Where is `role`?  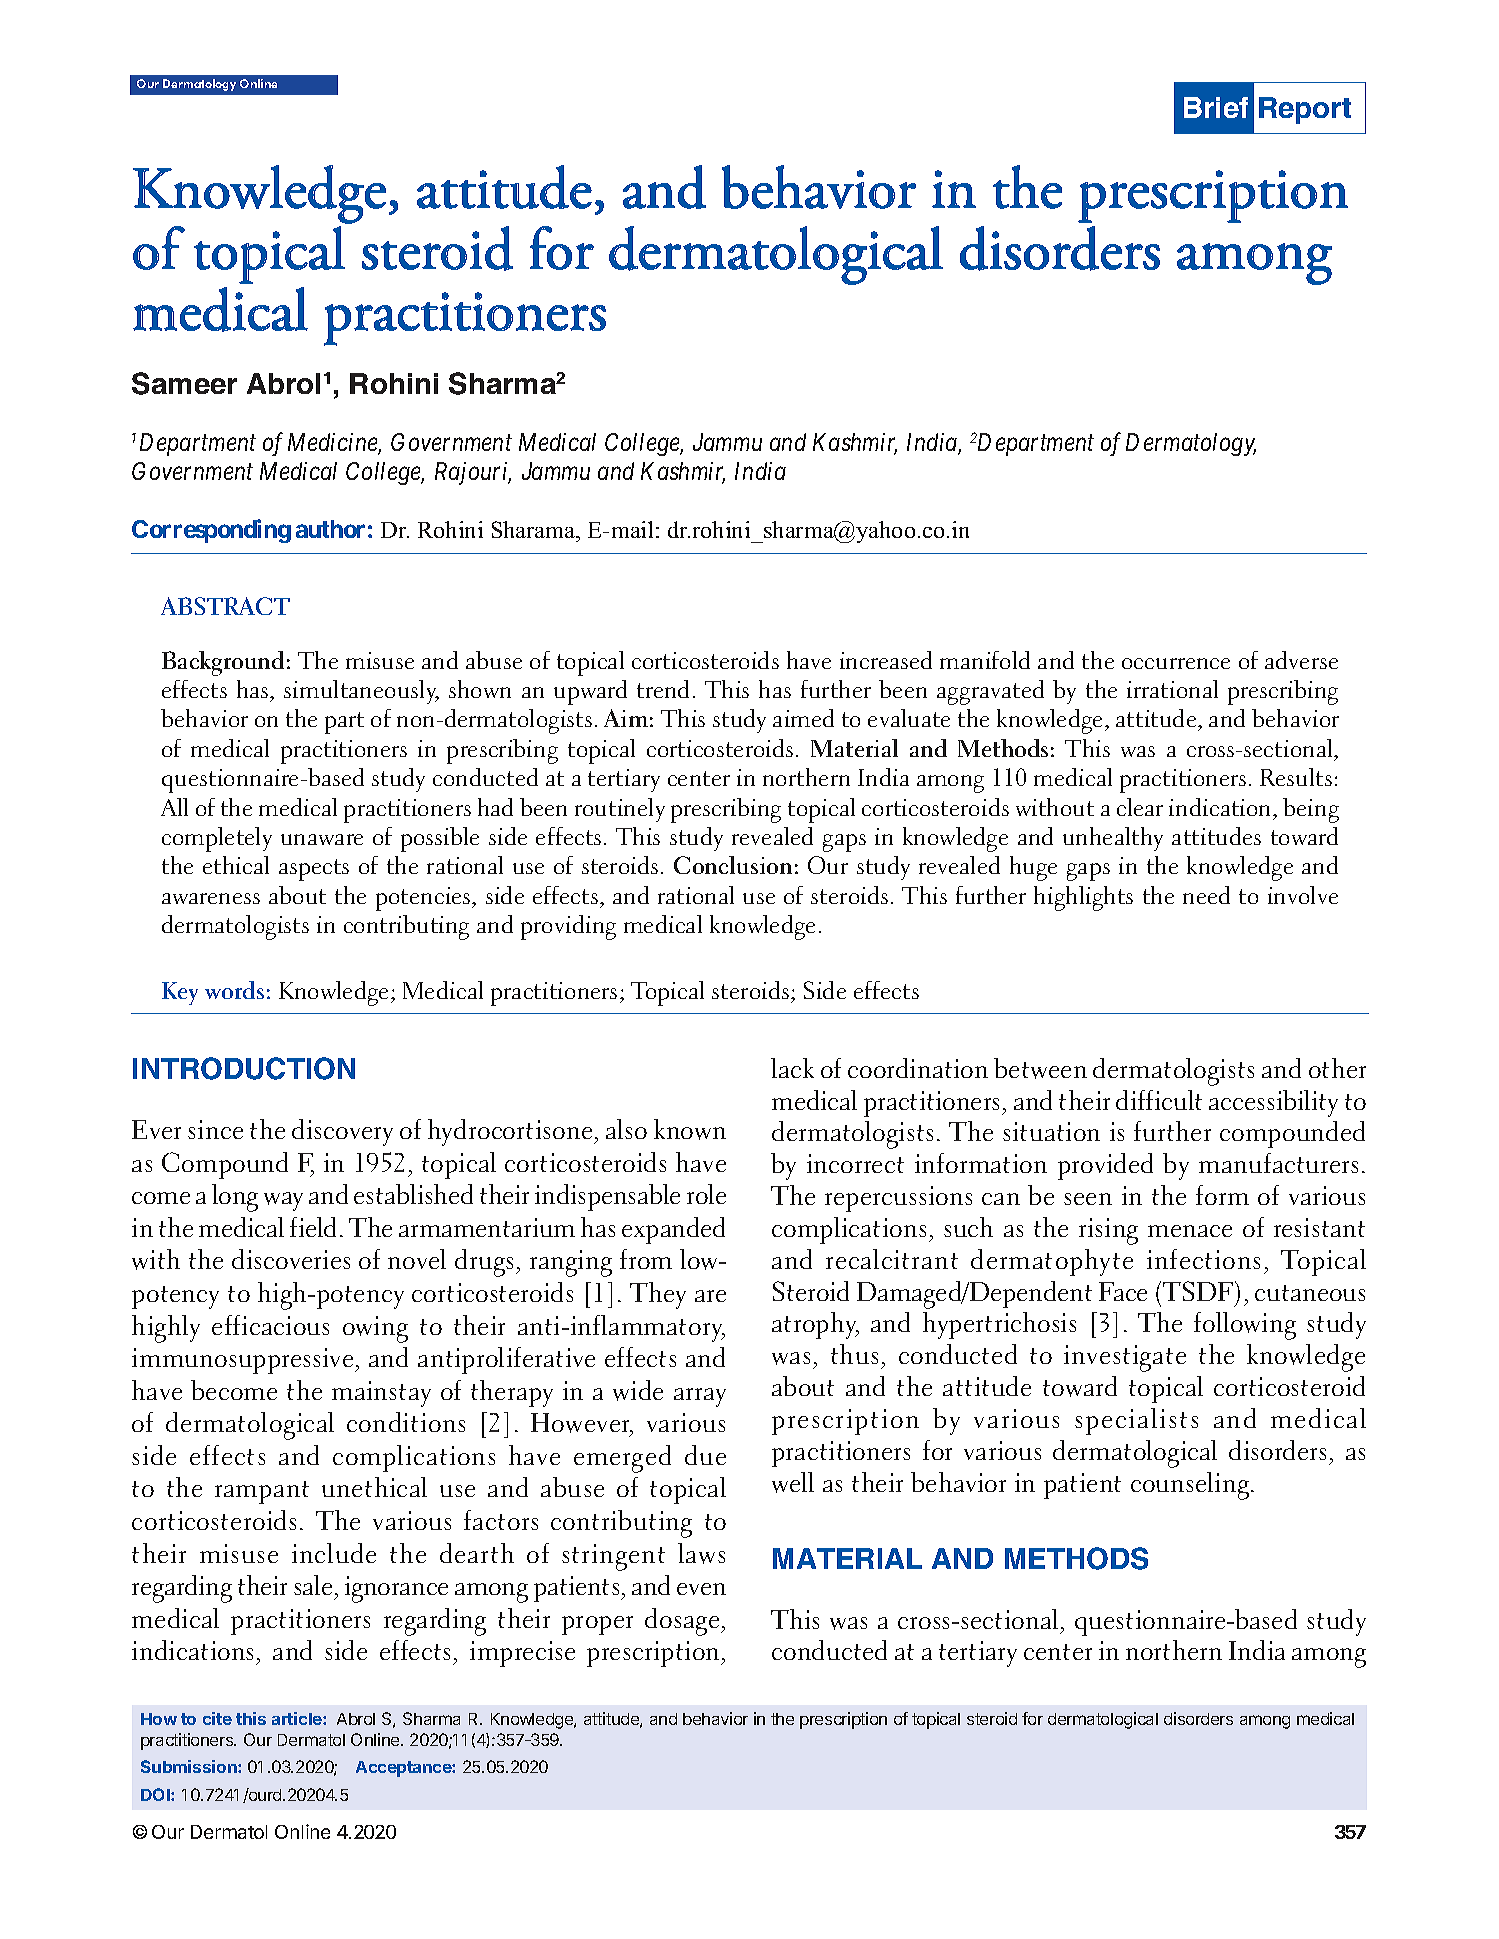 role is located at coordinates (706, 1194).
